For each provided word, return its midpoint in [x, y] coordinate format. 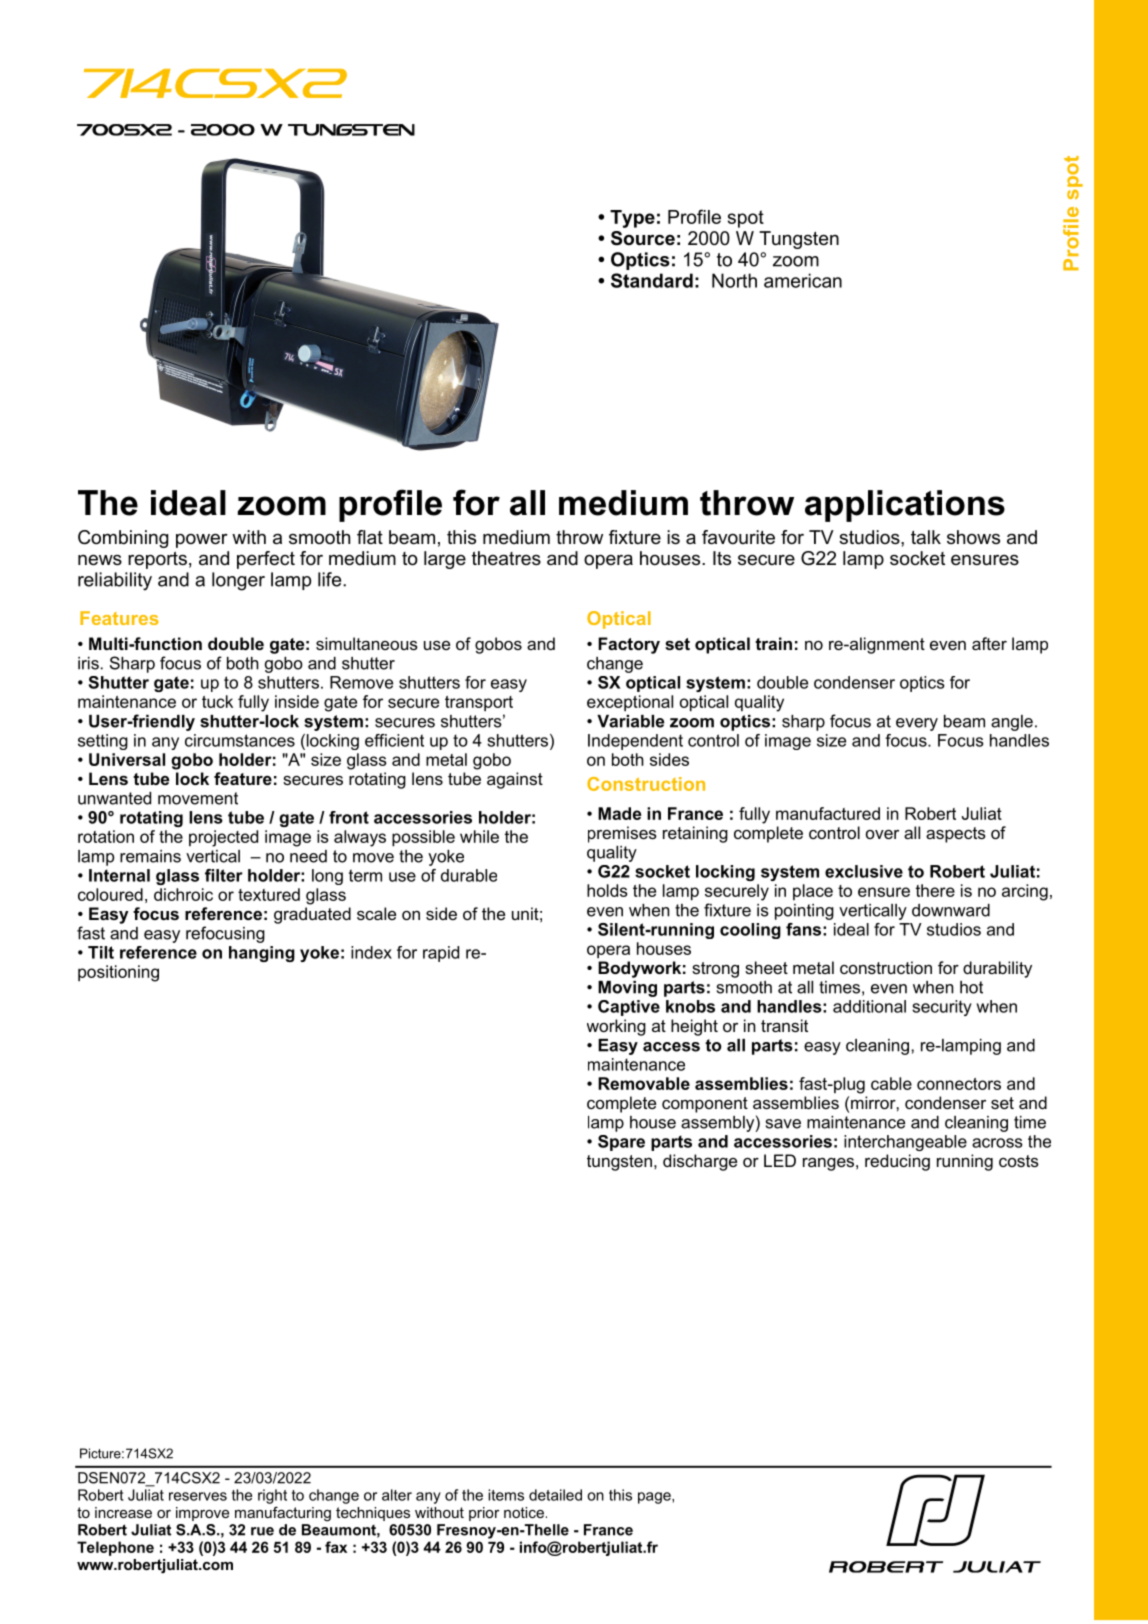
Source [643, 238]
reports [157, 560]
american [803, 280]
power [202, 540]
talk [926, 537]
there [935, 890]
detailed [555, 1495]
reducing [897, 1162]
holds [607, 890]
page [655, 1498]
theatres [506, 558]
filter [224, 875]
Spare [621, 1143]
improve [202, 1514]
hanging [262, 954]
